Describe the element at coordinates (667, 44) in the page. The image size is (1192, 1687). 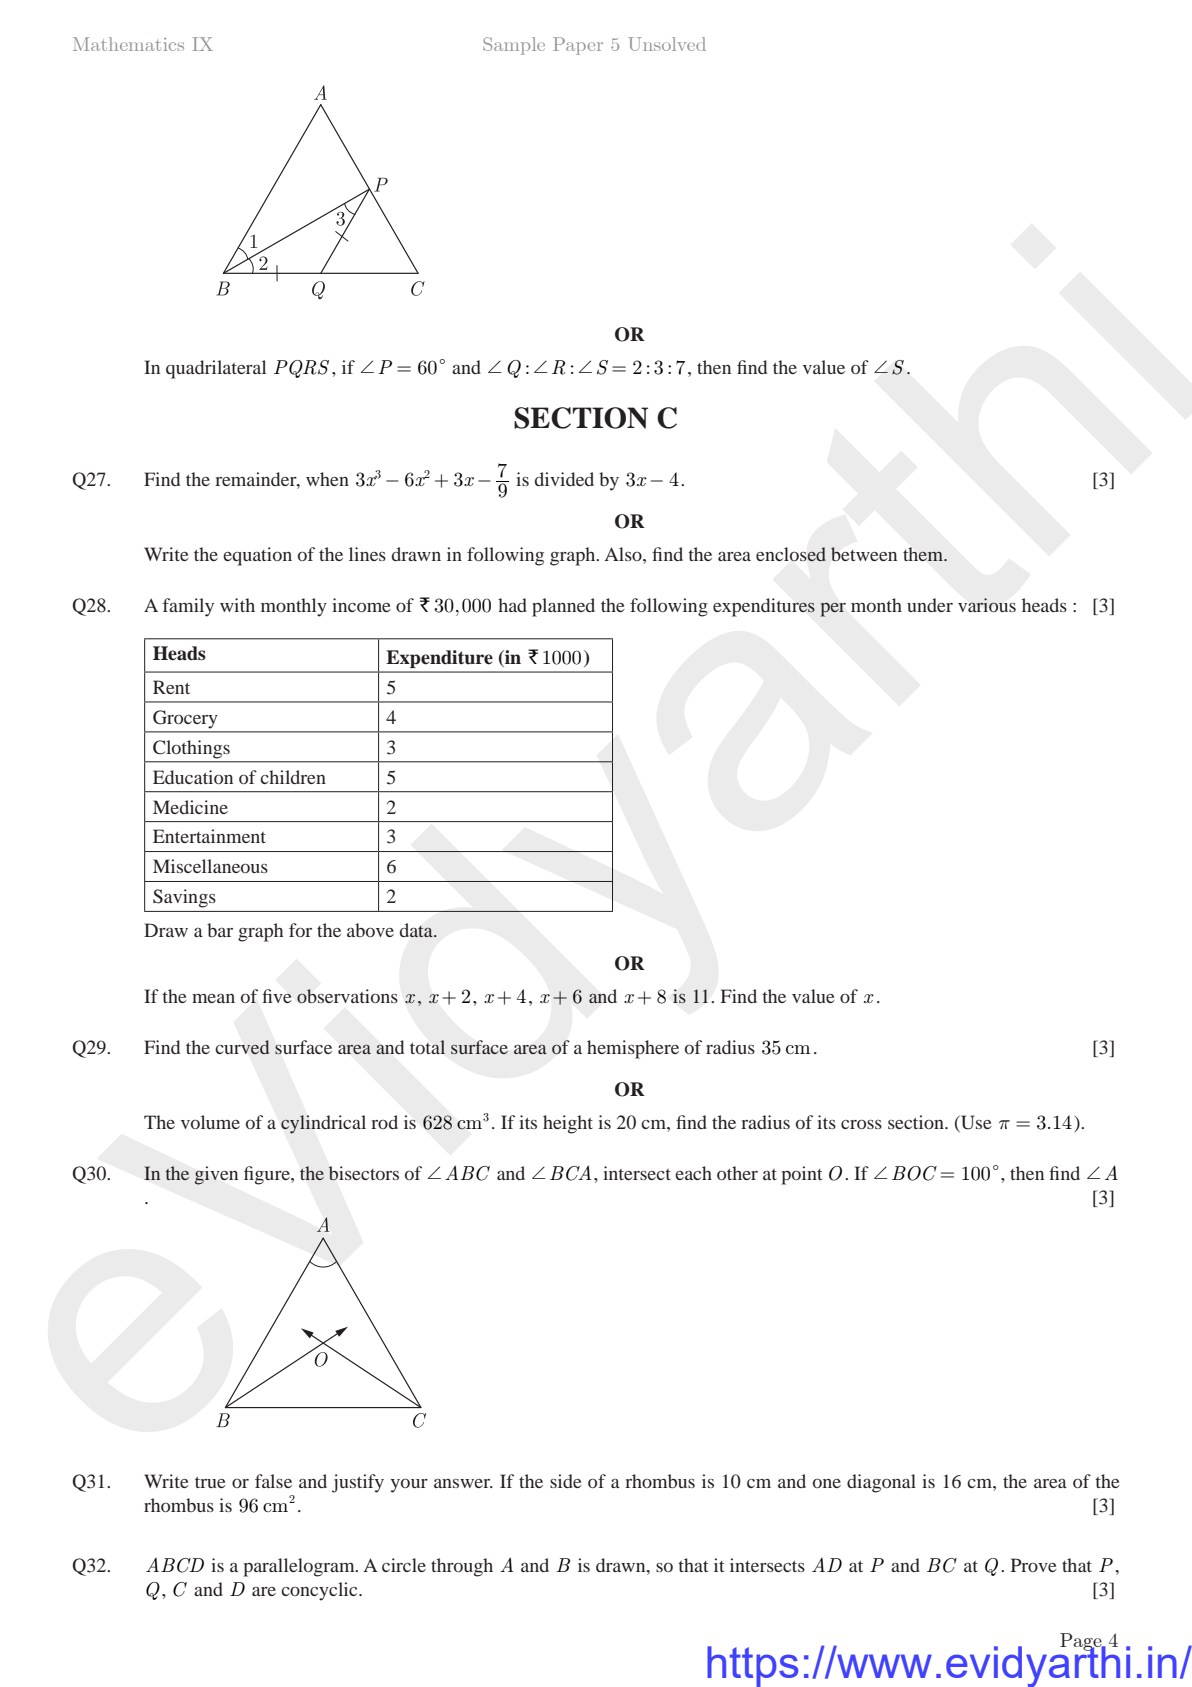
I see `Unsolved` at that location.
